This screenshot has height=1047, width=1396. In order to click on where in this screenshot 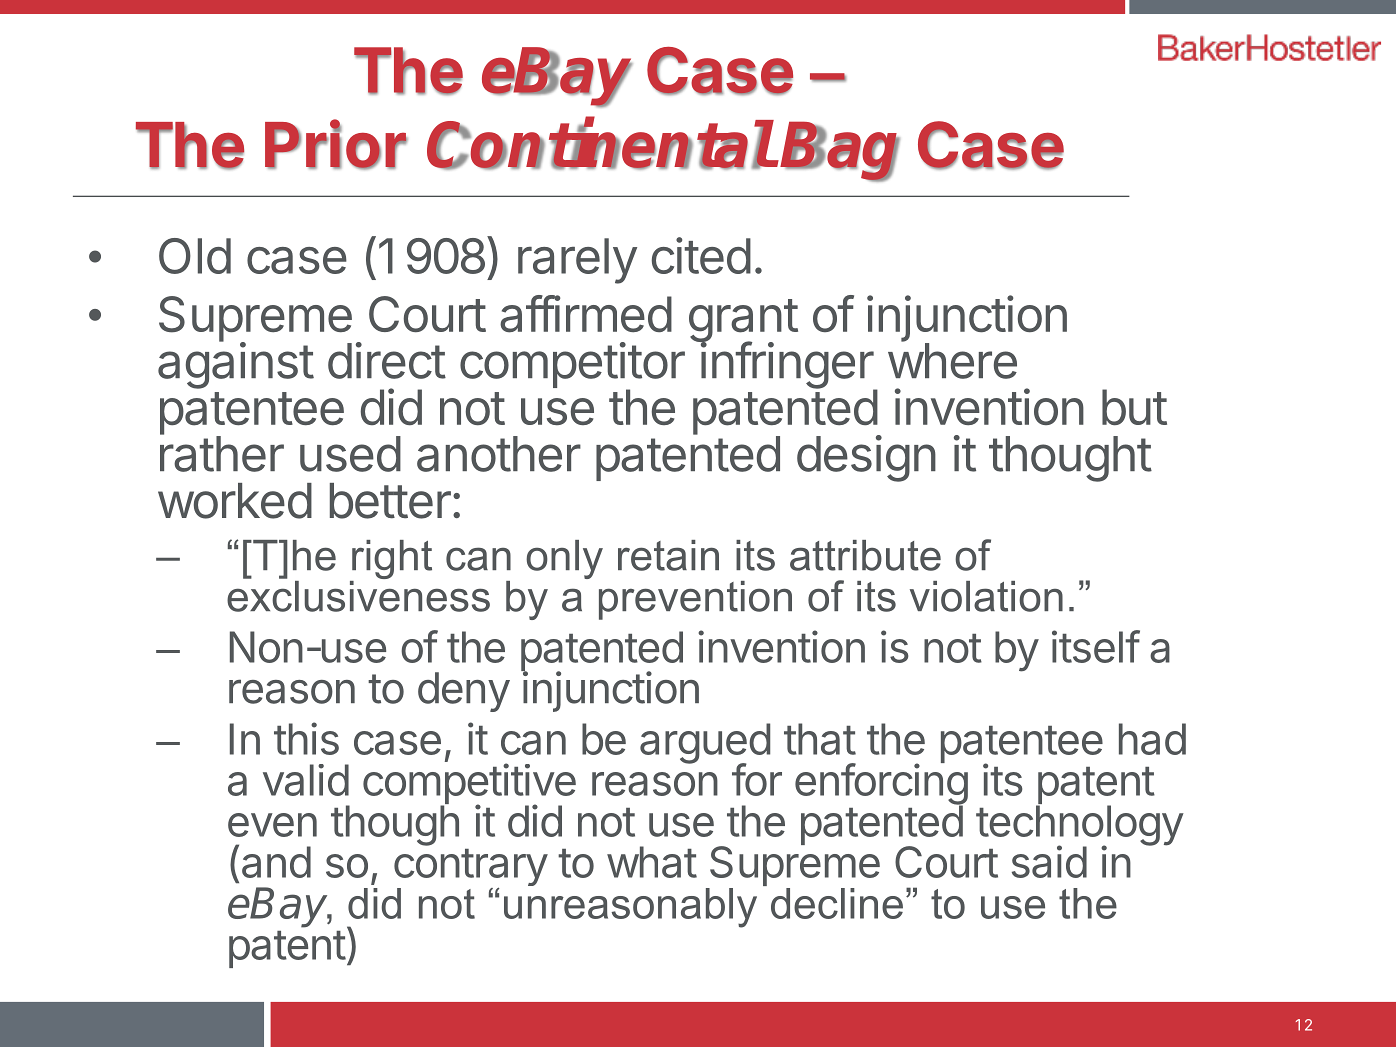, I will do `click(952, 360)`.
